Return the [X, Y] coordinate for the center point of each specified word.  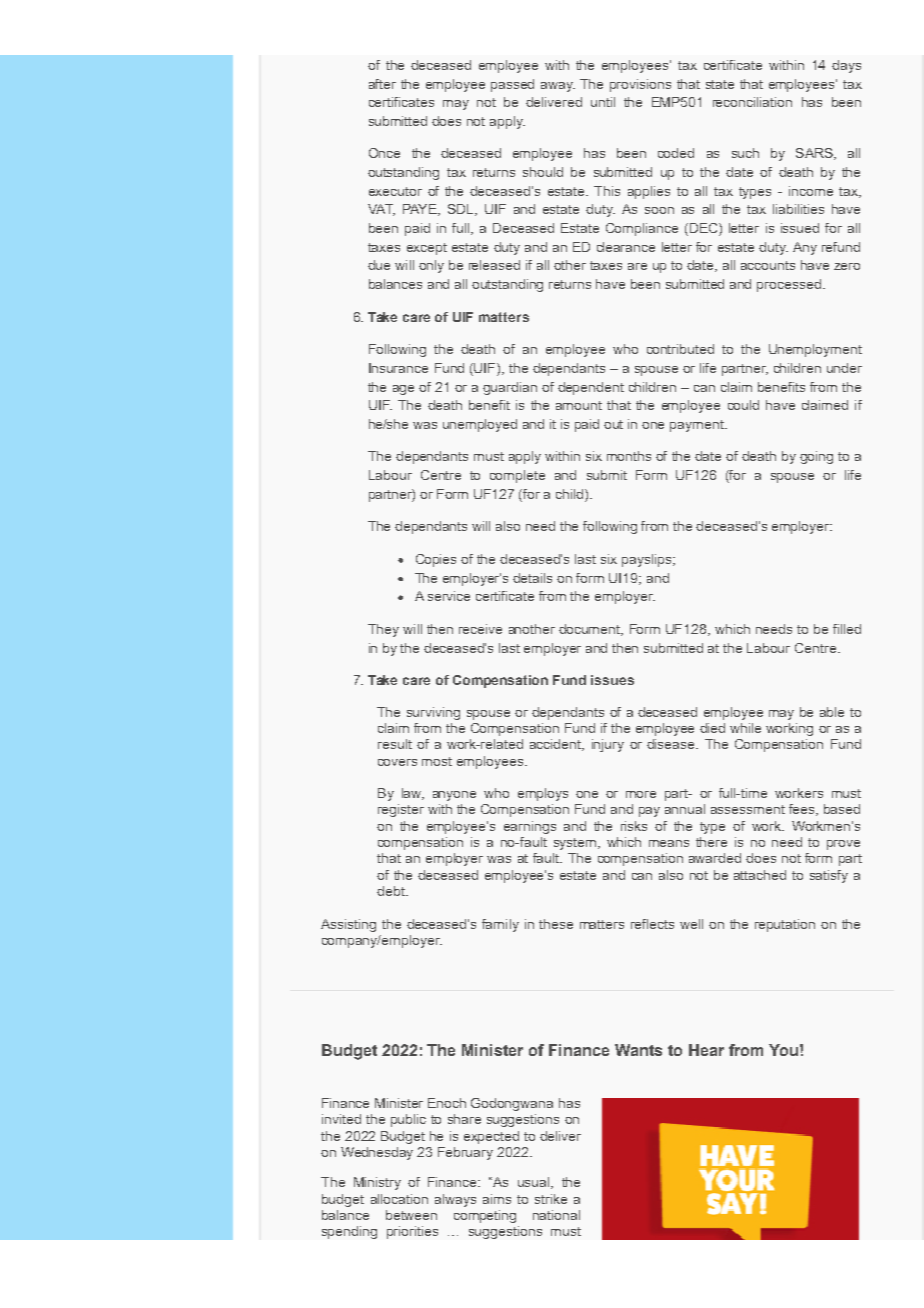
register [401, 810]
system [575, 844]
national [556, 1215]
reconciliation [752, 102]
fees [803, 810]
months [629, 456]
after [382, 84]
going [816, 457]
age [403, 390]
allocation [399, 1199]
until [603, 102]
